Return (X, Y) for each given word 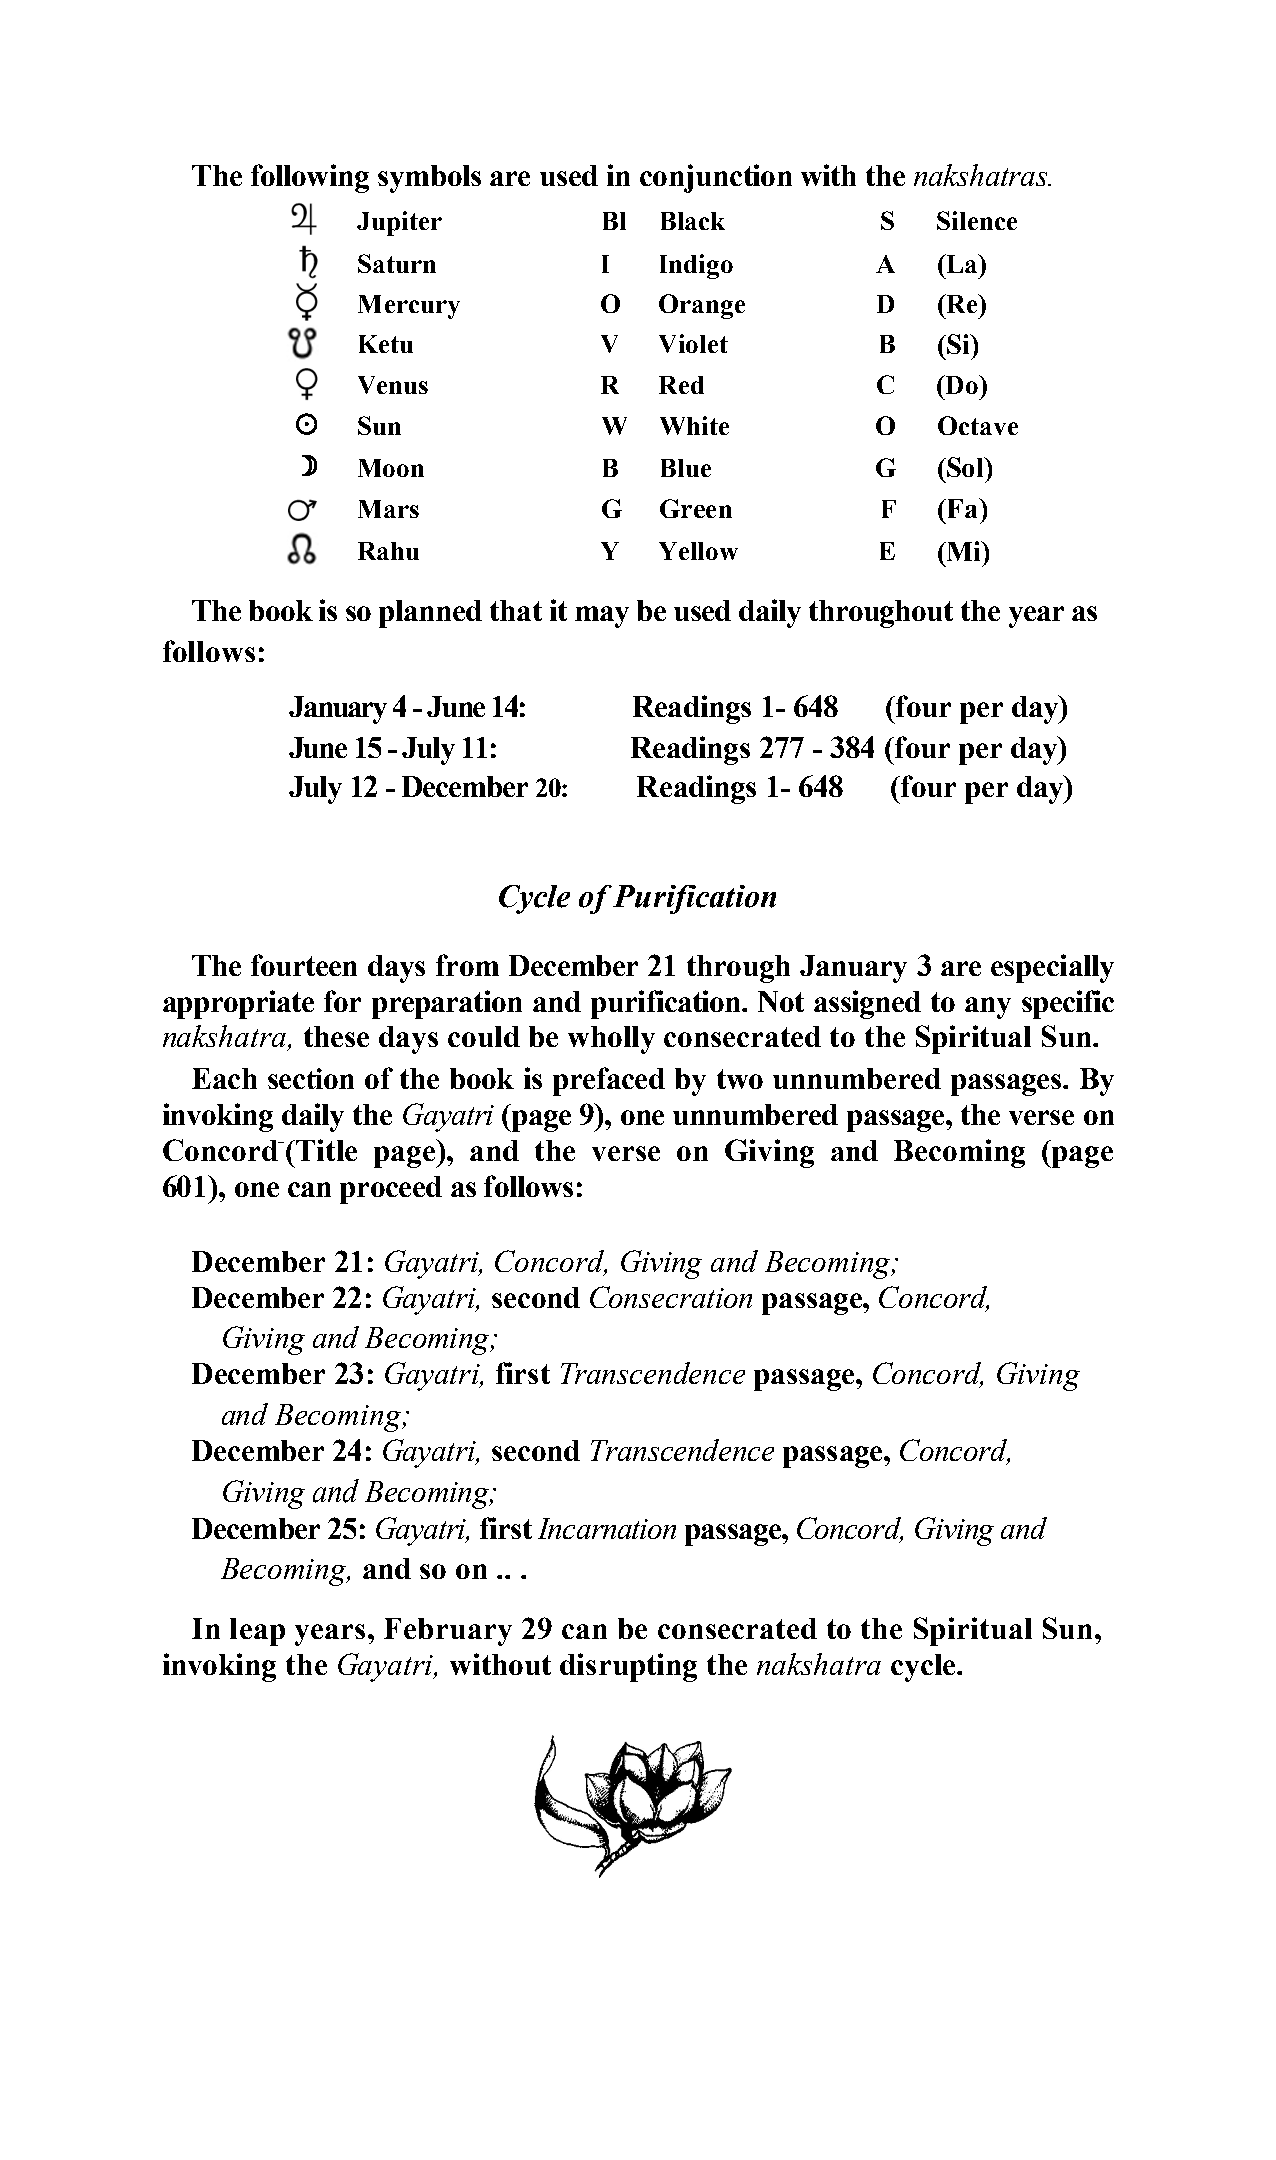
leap (257, 1632)
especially (1052, 968)
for (342, 1001)
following (310, 178)
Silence (977, 220)
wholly (611, 1040)
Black (693, 221)
